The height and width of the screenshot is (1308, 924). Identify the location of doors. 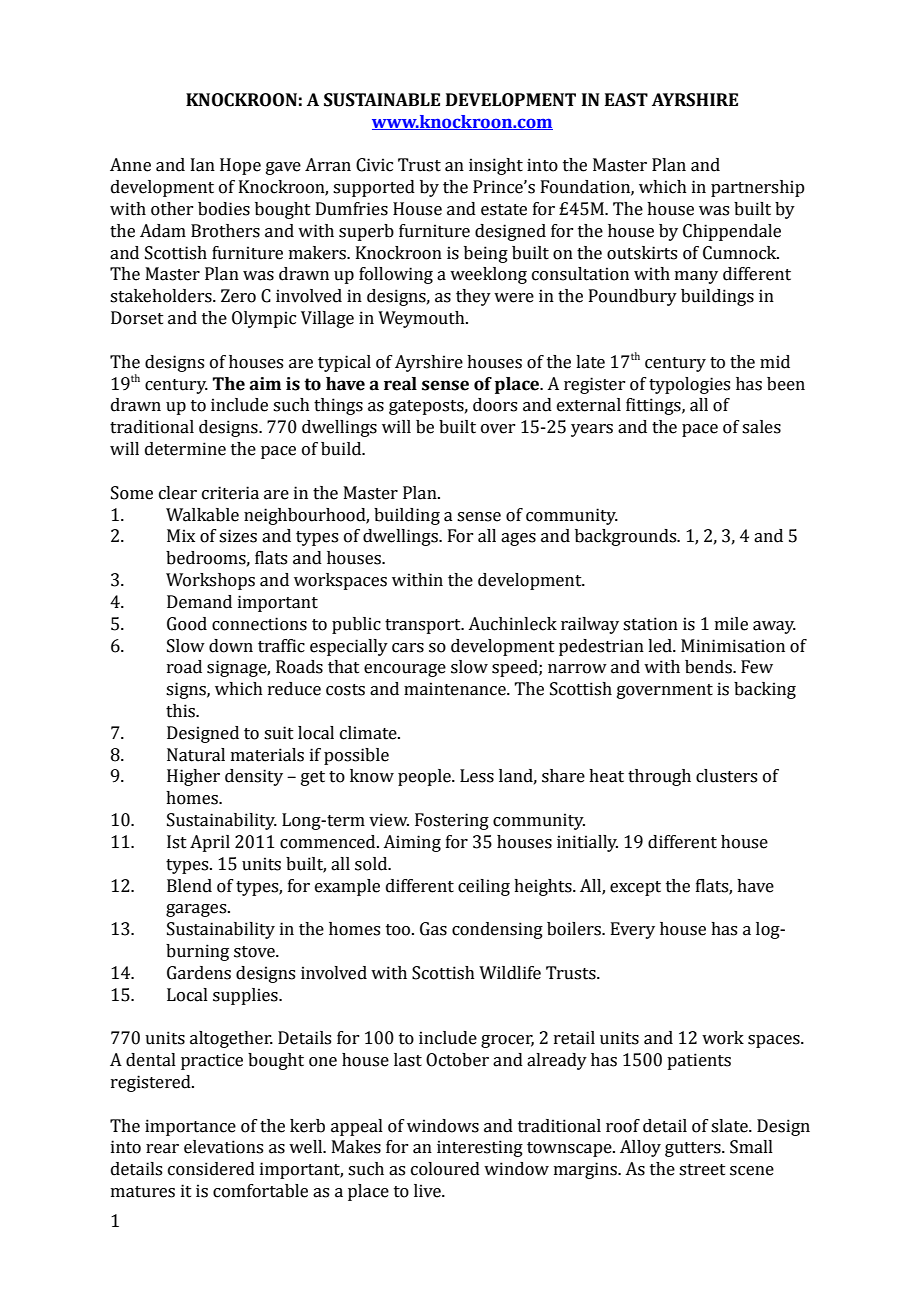
(495, 405).
